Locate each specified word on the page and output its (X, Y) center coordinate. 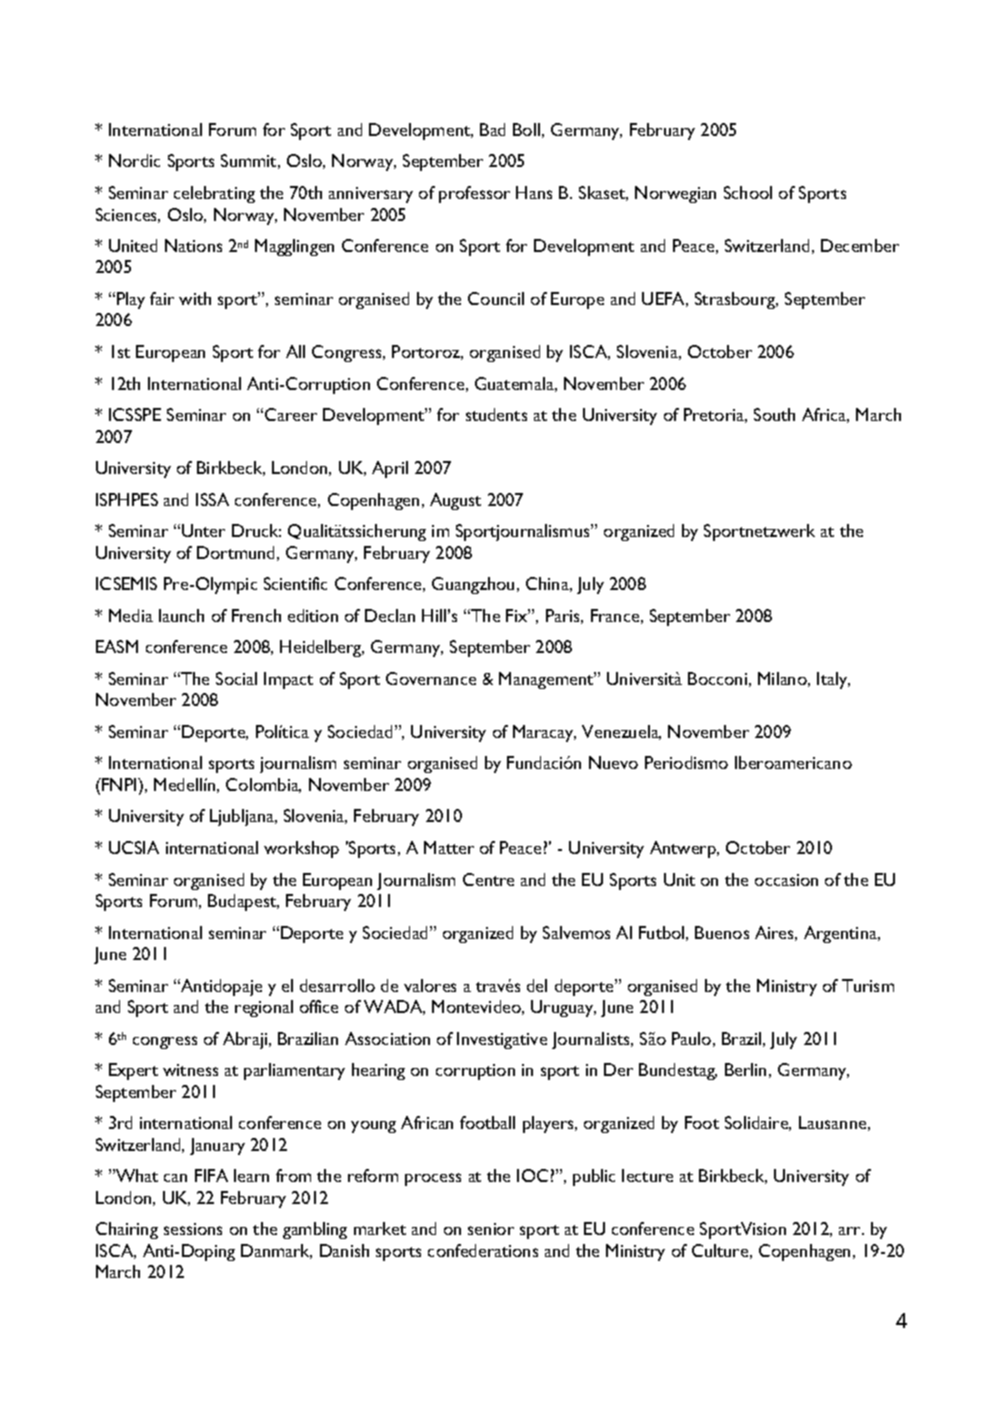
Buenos (722, 932)
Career (291, 414)
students (496, 414)
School (748, 192)
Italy (833, 680)
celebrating (214, 194)
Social (236, 678)
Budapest (243, 902)
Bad (492, 129)
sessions (193, 1229)
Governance (431, 678)
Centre (488, 879)
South (774, 414)
